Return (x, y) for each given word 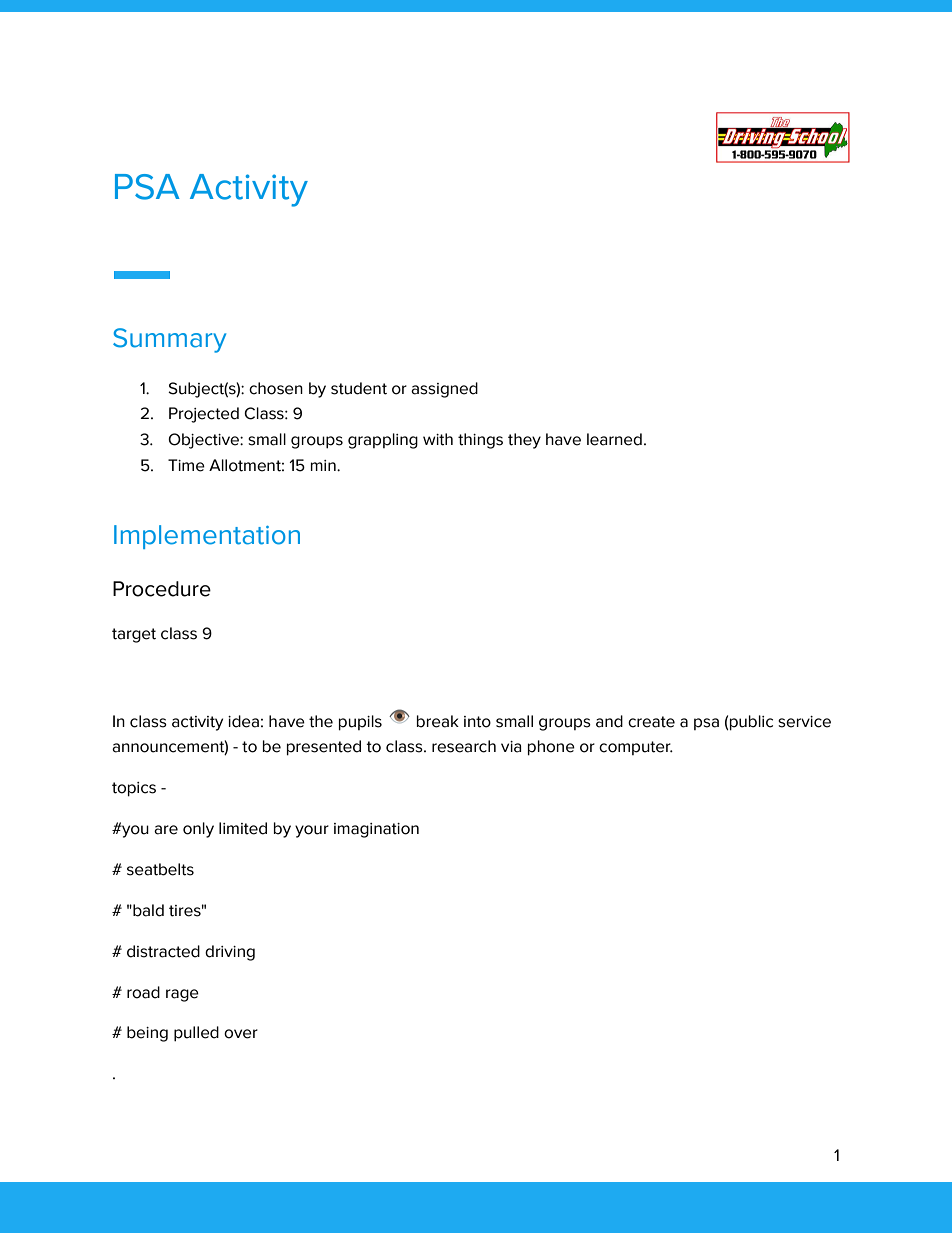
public (750, 723)
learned (614, 439)
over (241, 1034)
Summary (169, 340)
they (524, 441)
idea (243, 721)
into (477, 722)
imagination (376, 830)
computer (636, 748)
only (198, 830)
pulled (196, 1034)
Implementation (207, 537)
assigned (444, 390)
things (480, 441)
